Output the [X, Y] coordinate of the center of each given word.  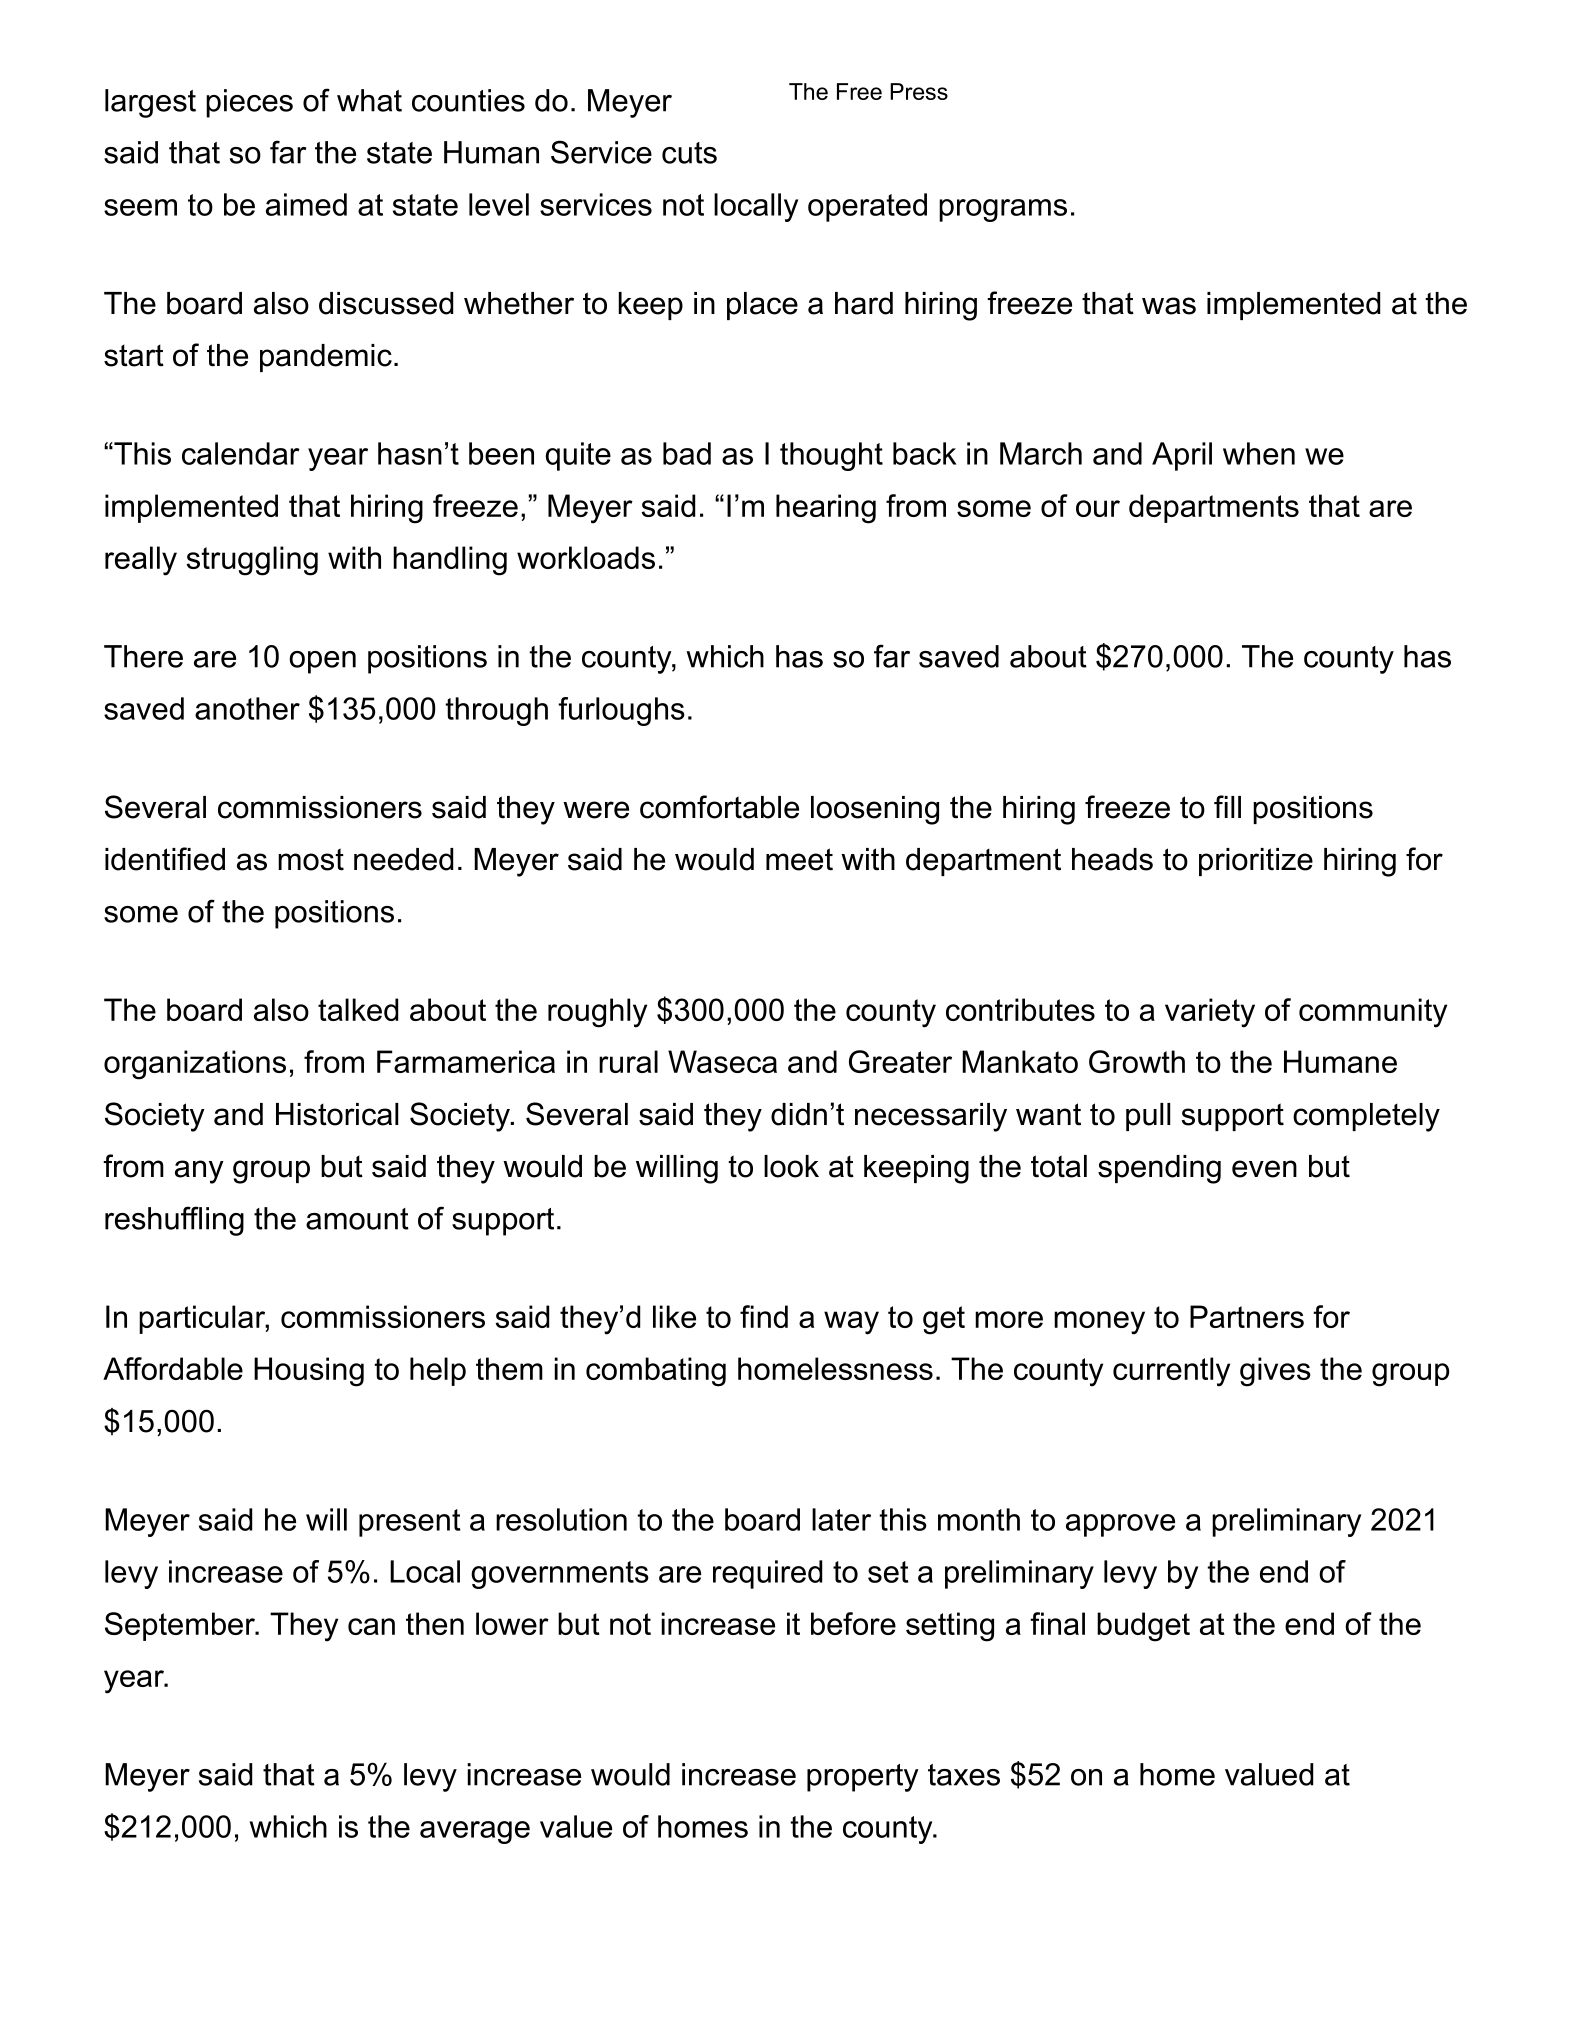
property [863, 1778]
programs [1003, 210]
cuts [689, 153]
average [475, 1832]
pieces [249, 103]
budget [1143, 1627]
